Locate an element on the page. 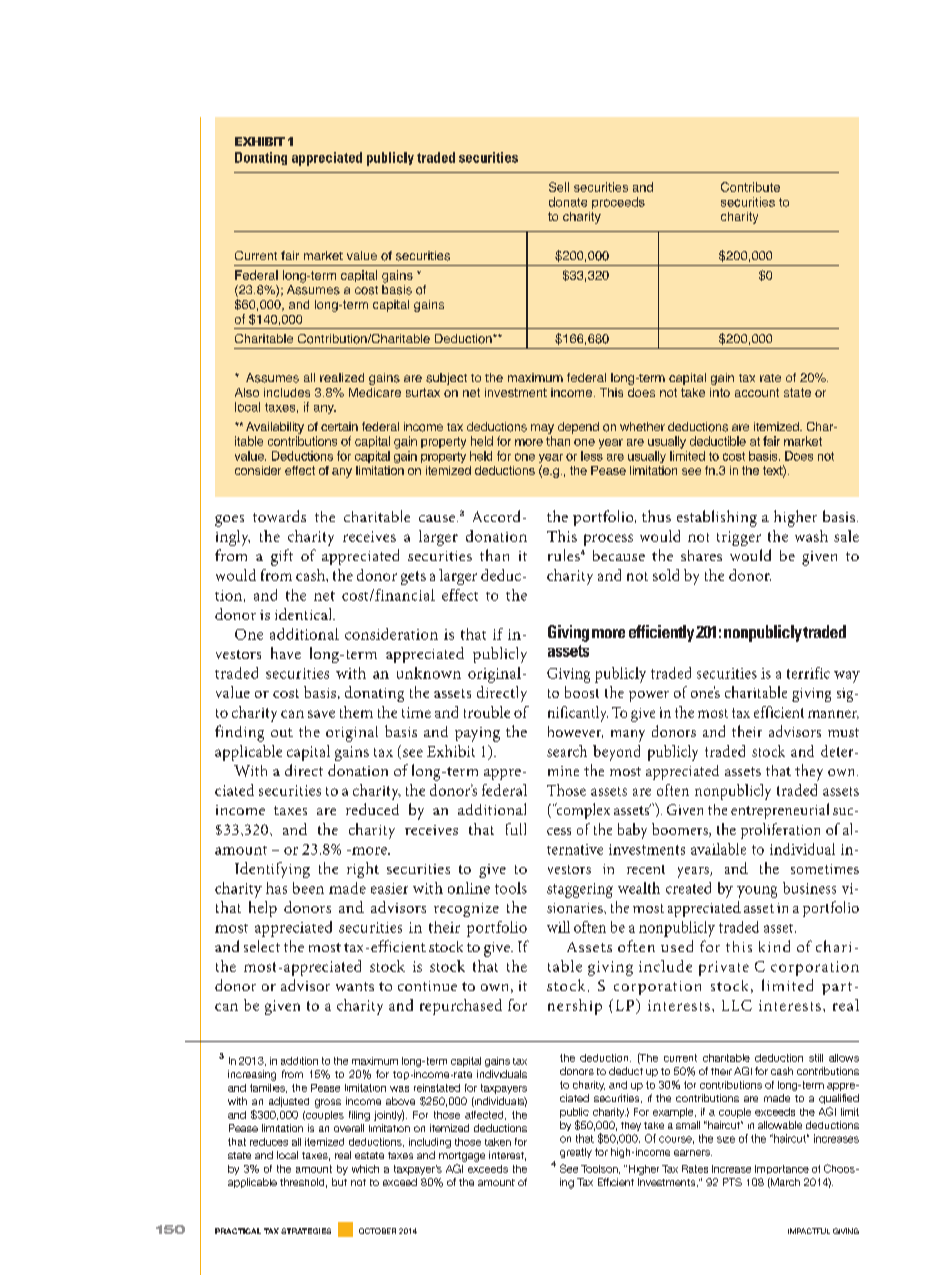 The width and height of the document is (952, 1275). Contribute is located at coordinates (750, 187).
